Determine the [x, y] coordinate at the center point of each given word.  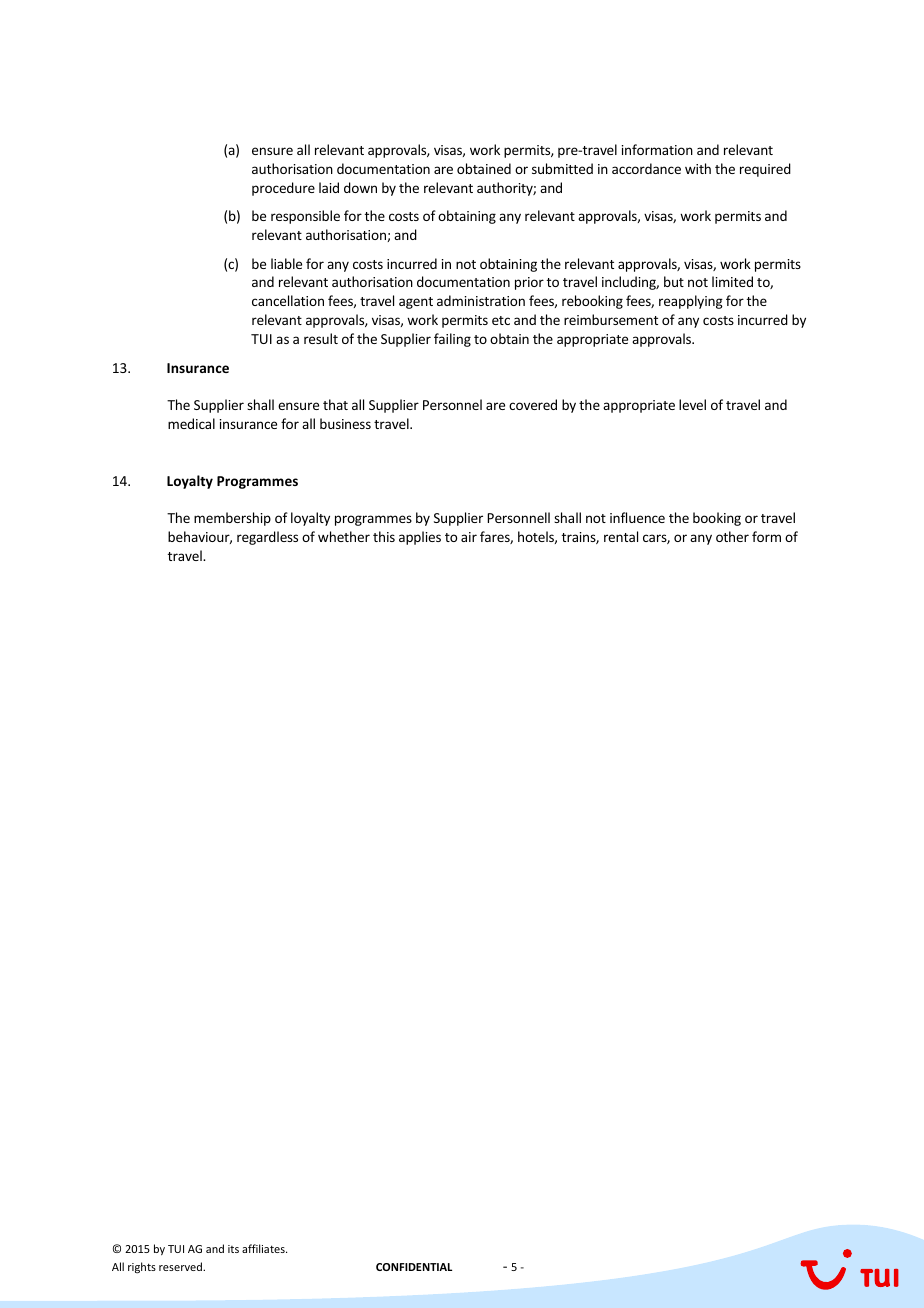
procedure [283, 189]
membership [232, 519]
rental [621, 536]
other [732, 536]
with [698, 168]
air [469, 537]
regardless [267, 538]
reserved [181, 1266]
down [360, 187]
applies [420, 538]
